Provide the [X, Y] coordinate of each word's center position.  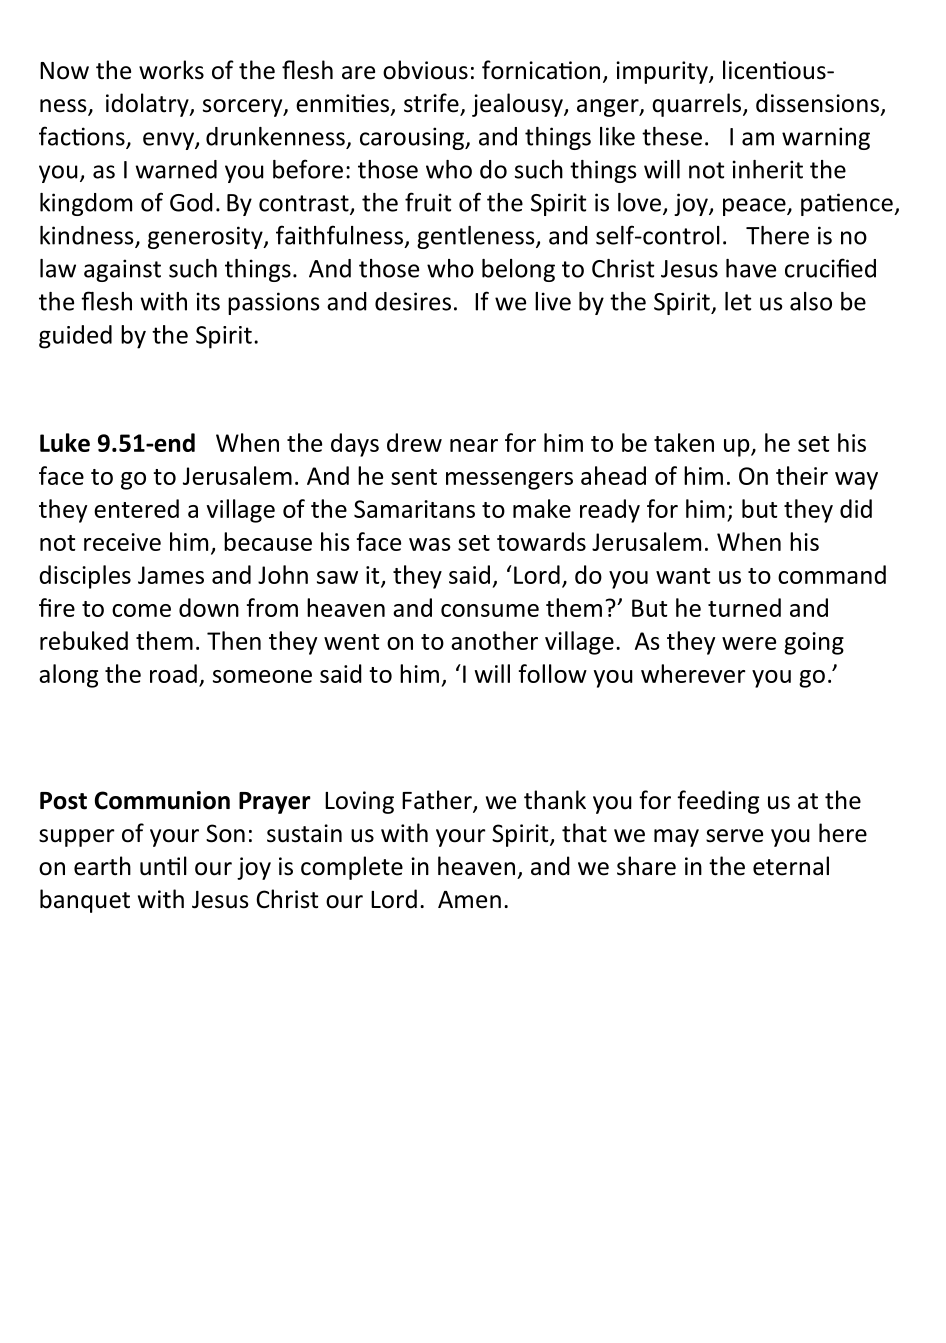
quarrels [698, 105]
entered [136, 508]
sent [414, 477]
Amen [469, 900]
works [171, 70]
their [802, 475]
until [163, 866]
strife [432, 104]
